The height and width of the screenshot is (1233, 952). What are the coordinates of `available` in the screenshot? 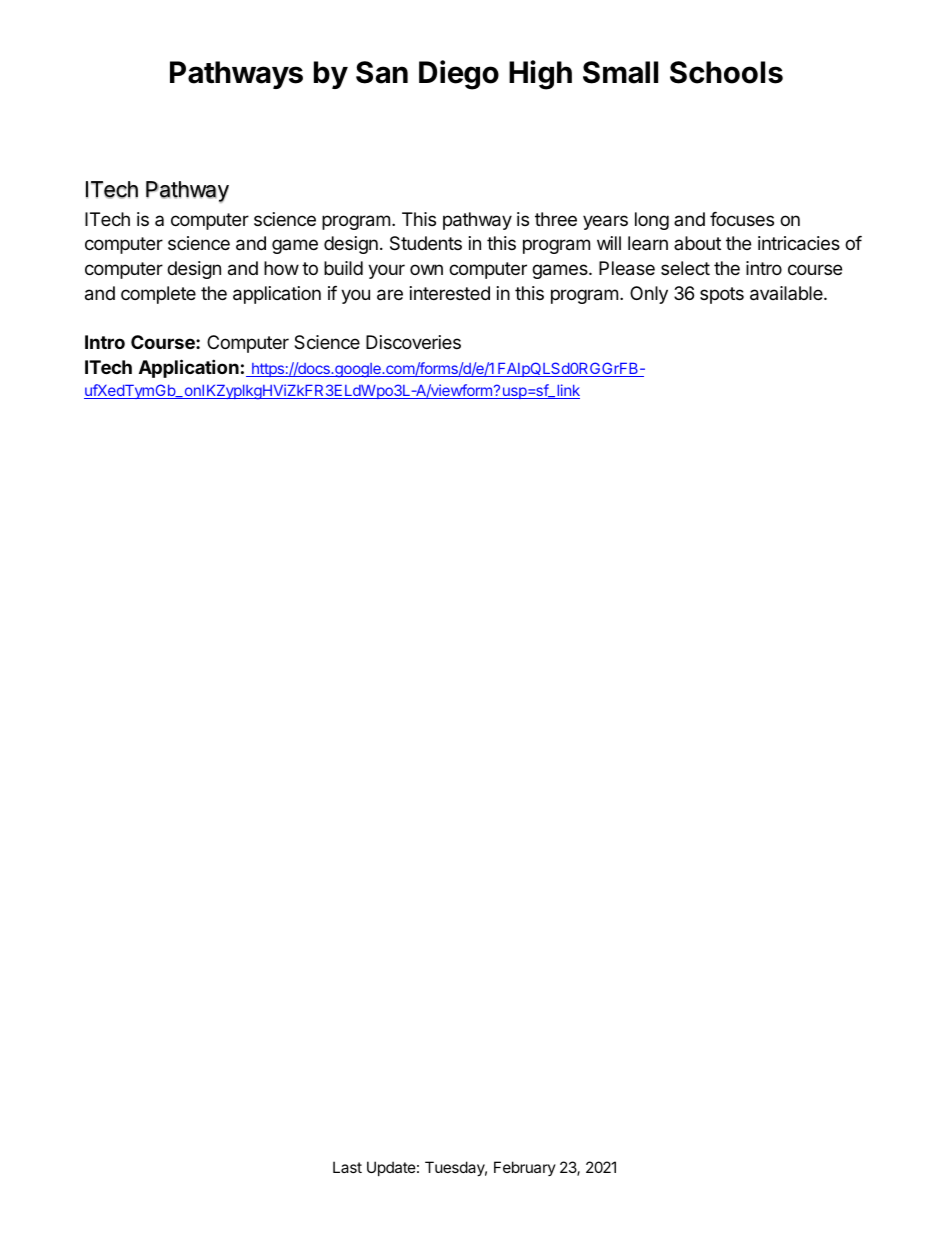 It's located at (787, 293).
